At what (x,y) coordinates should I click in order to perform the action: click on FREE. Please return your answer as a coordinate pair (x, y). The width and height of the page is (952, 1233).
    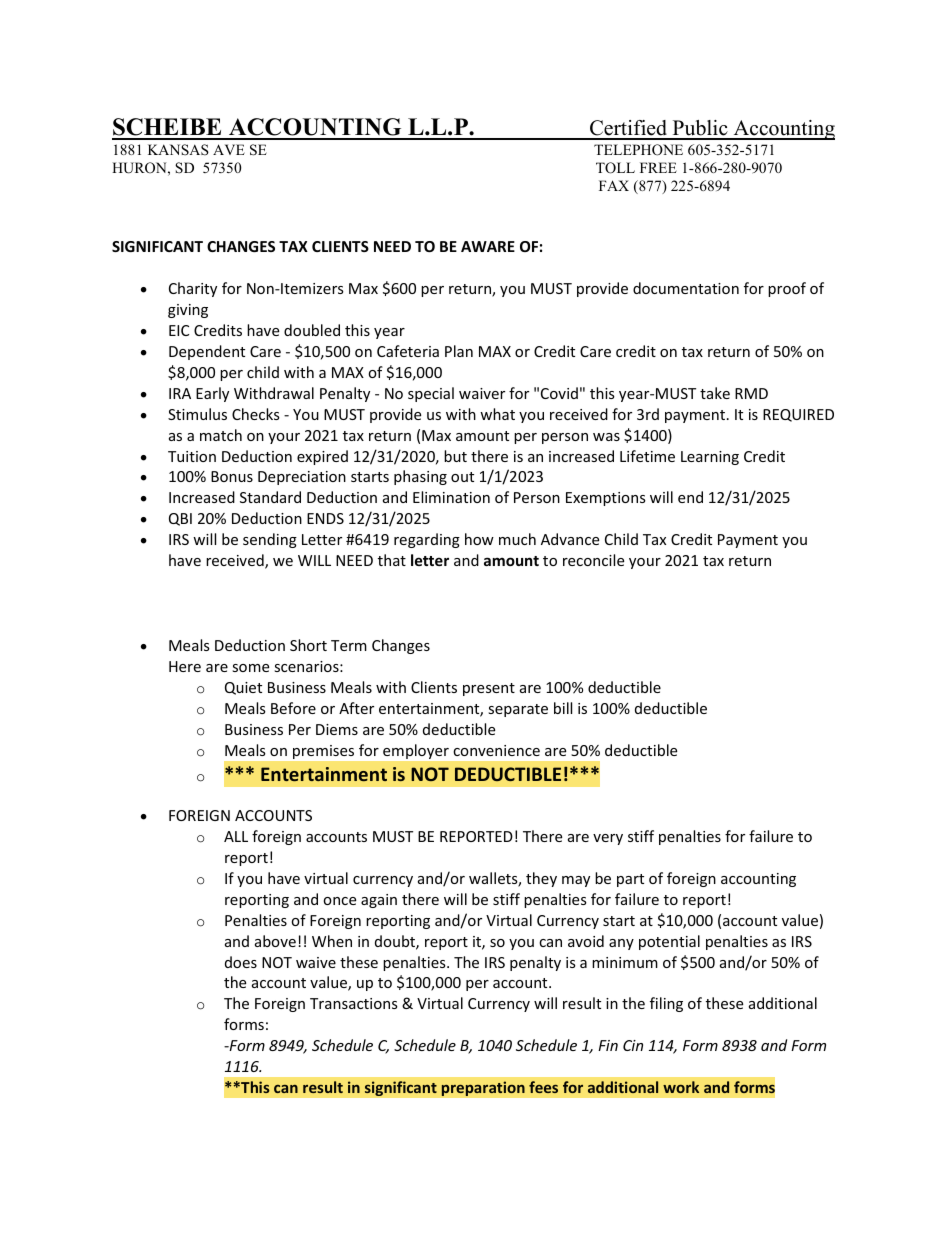
    Looking at the image, I should click on (658, 167).
